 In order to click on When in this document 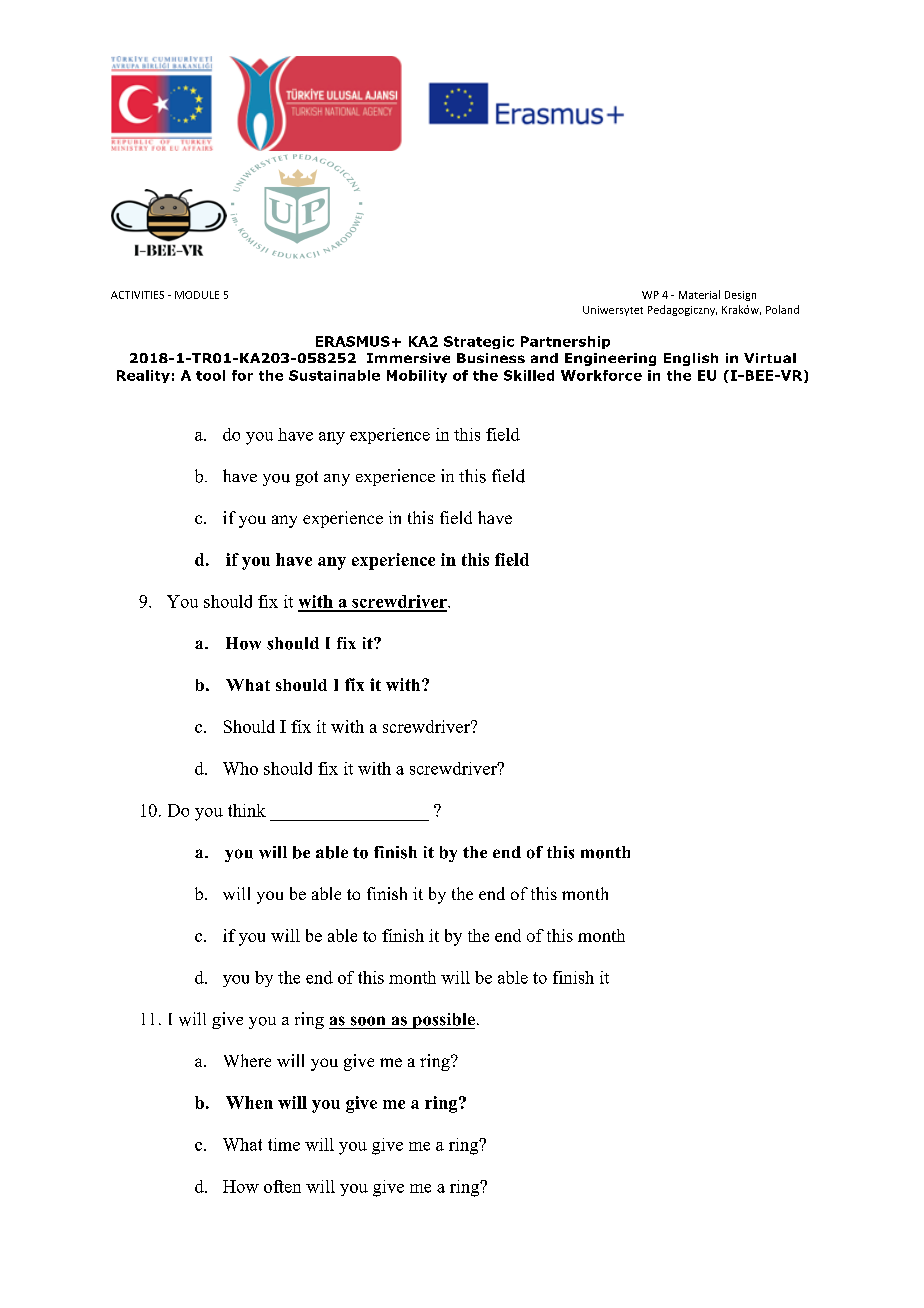, I will do `click(249, 1102)`.
